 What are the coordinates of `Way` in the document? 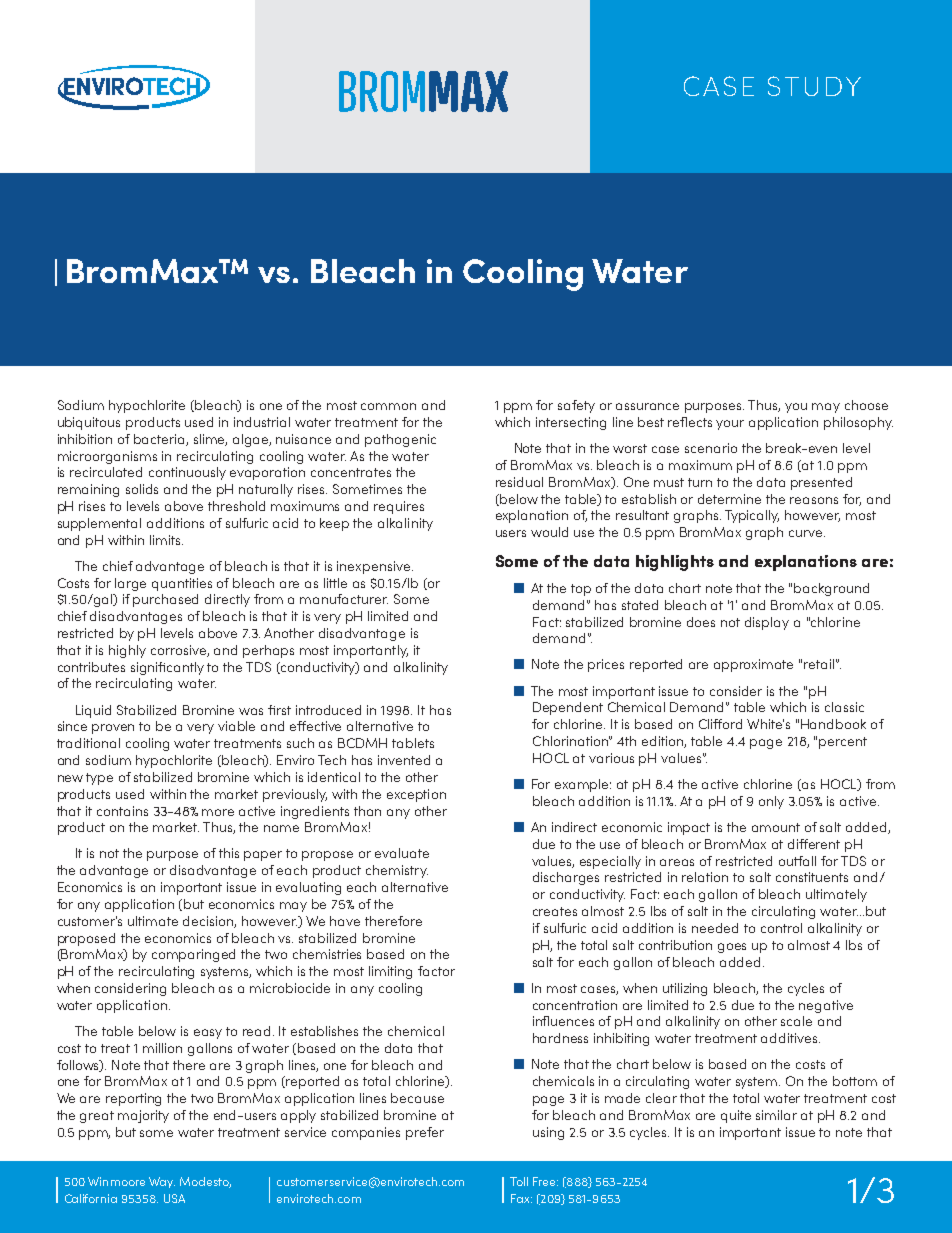 It's located at (162, 1182).
